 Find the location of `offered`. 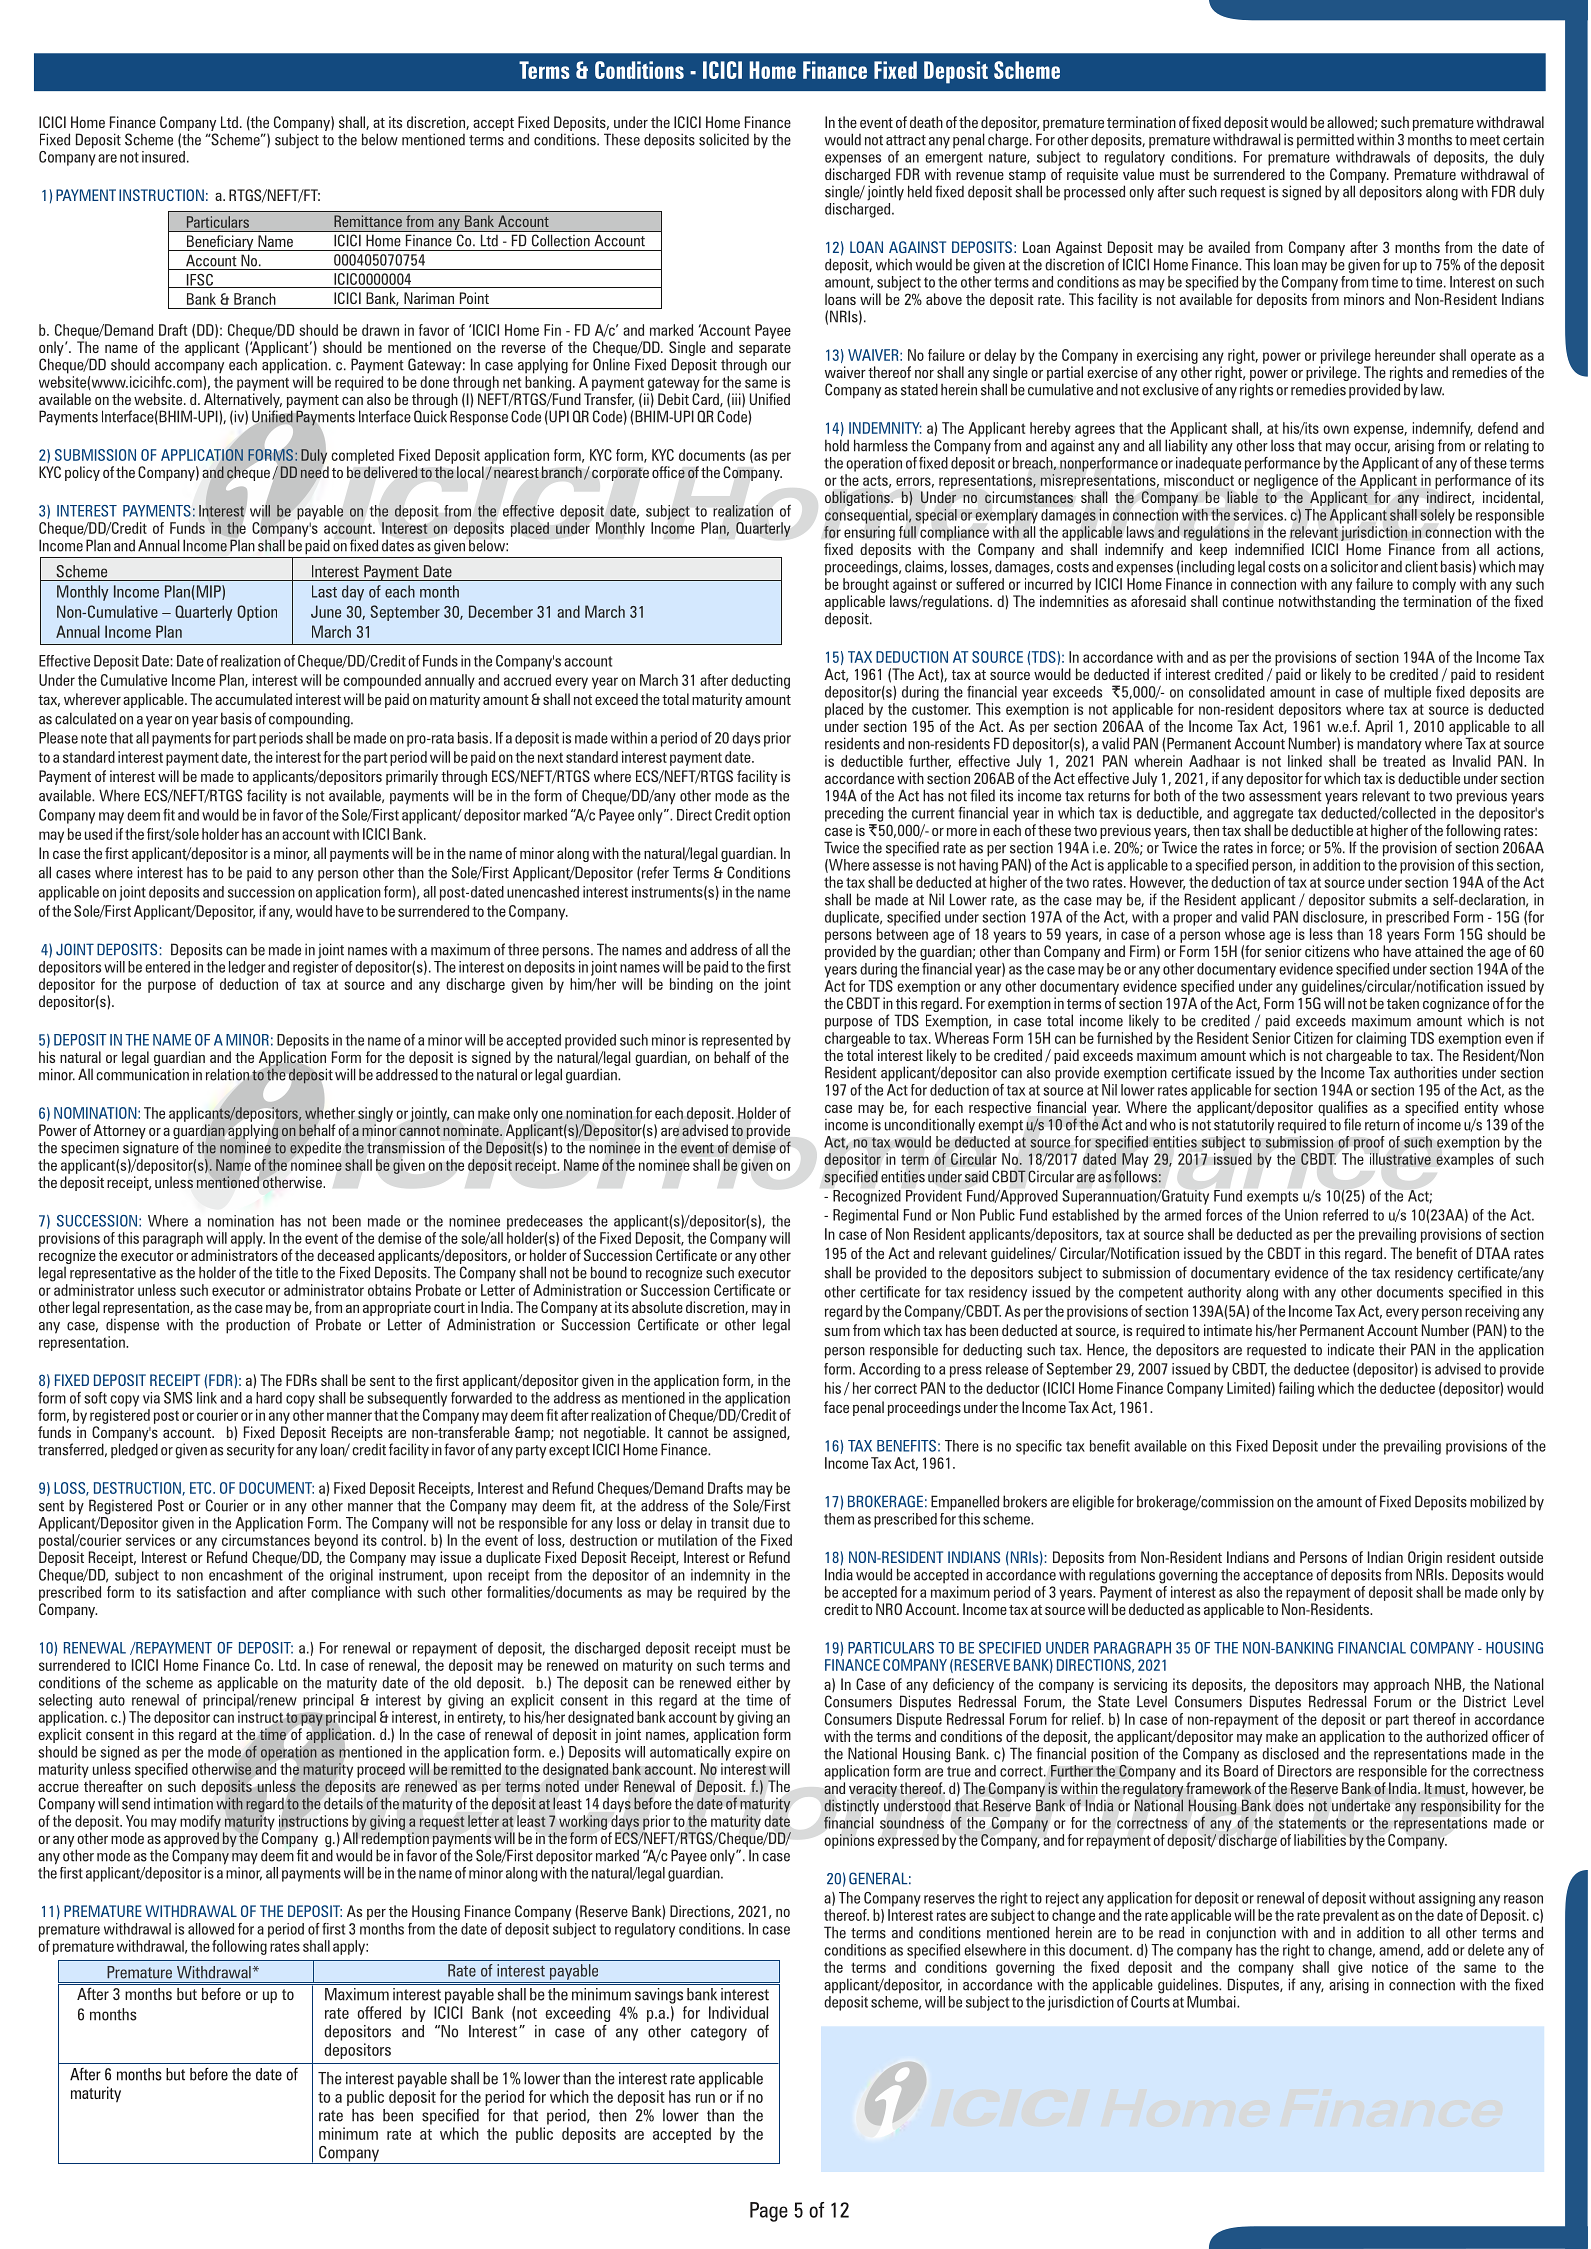

offered is located at coordinates (379, 2012).
